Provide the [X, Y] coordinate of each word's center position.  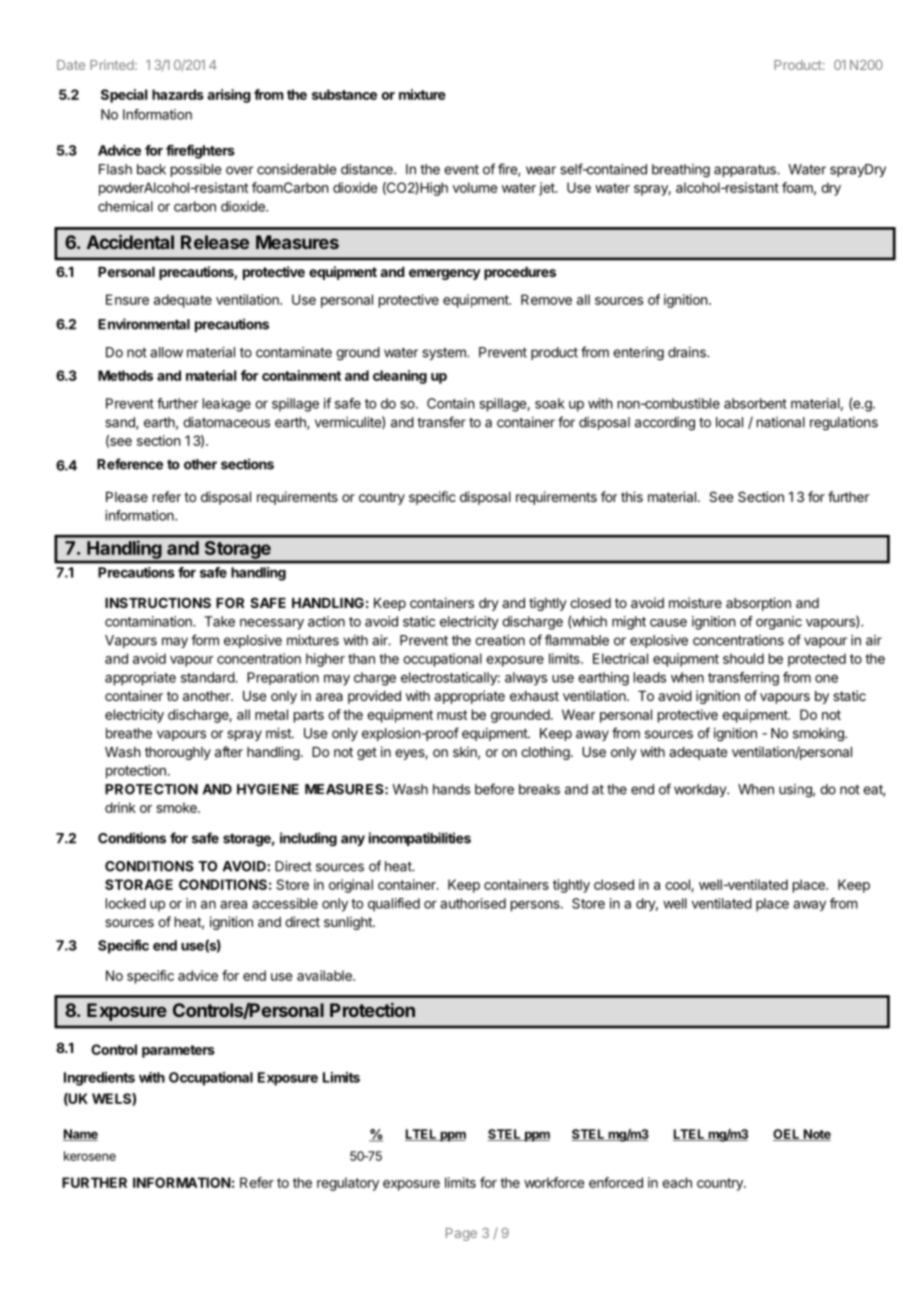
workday [701, 790]
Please [127, 497]
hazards [178, 94]
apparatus [746, 171]
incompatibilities [420, 839]
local [729, 422]
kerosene [90, 1156]
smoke [177, 807]
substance [344, 94]
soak [550, 403]
